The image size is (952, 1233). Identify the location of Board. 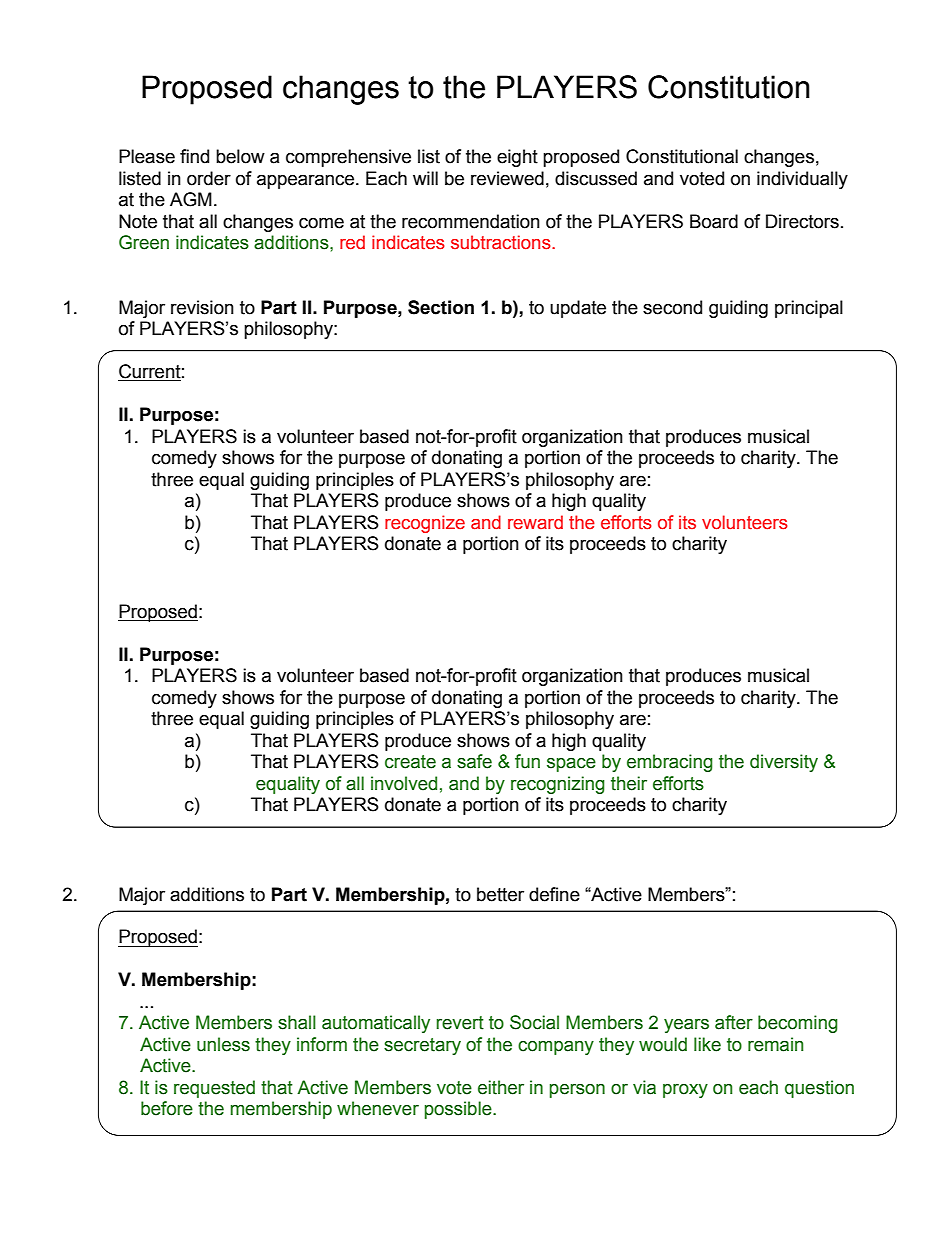
(714, 221).
